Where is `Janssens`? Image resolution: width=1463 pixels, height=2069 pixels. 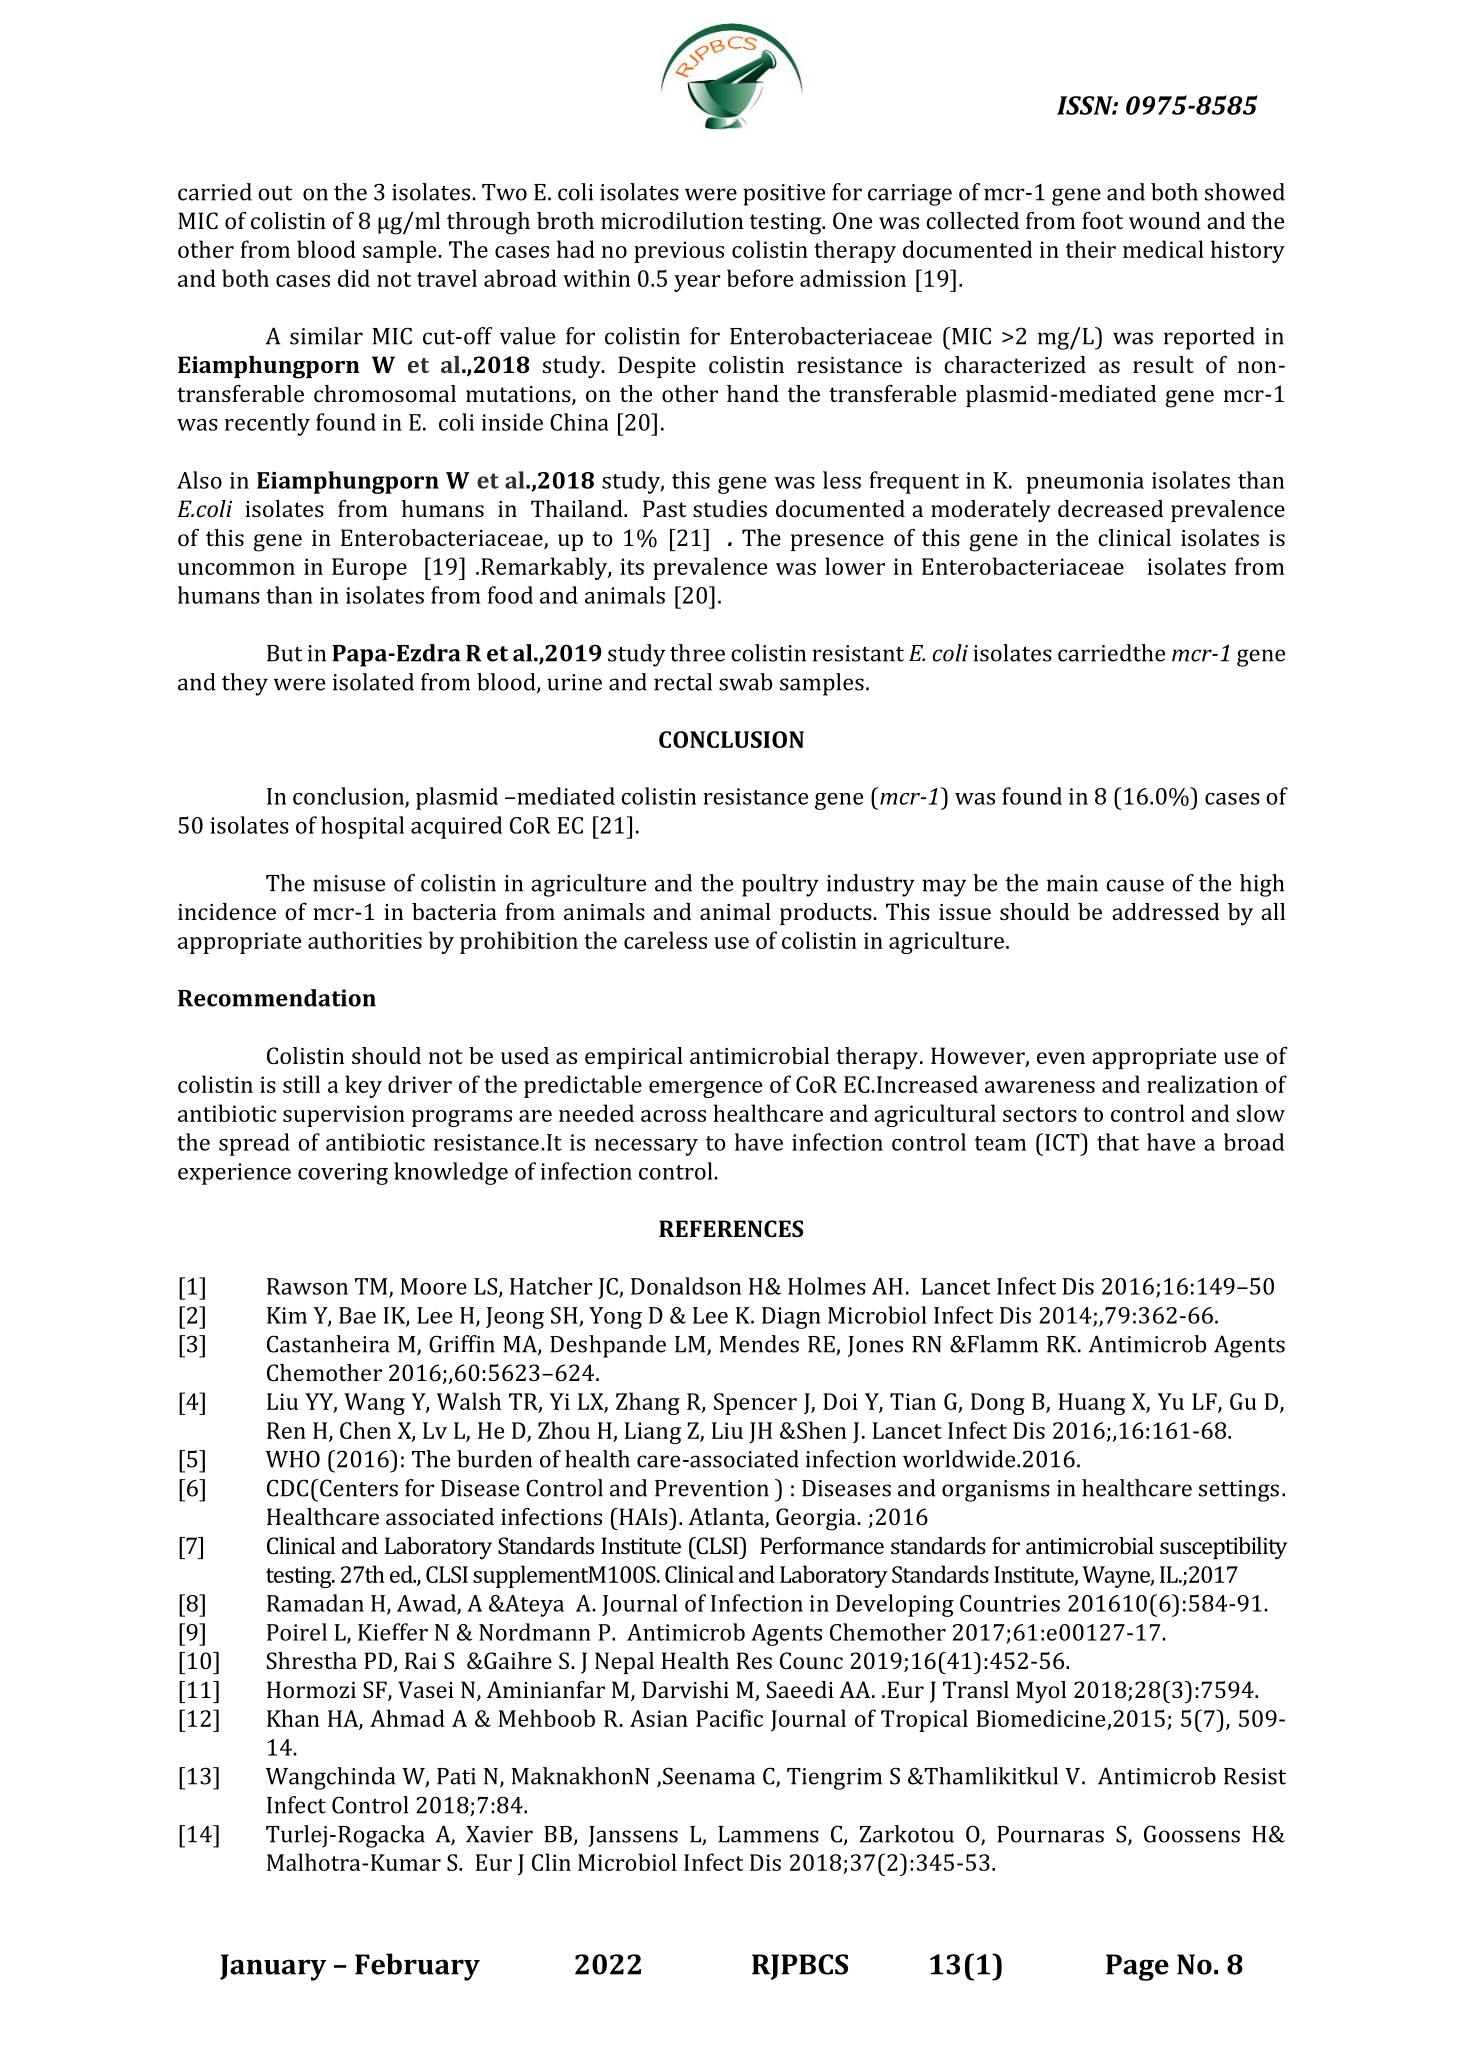
Janssens is located at coordinates (633, 1836).
